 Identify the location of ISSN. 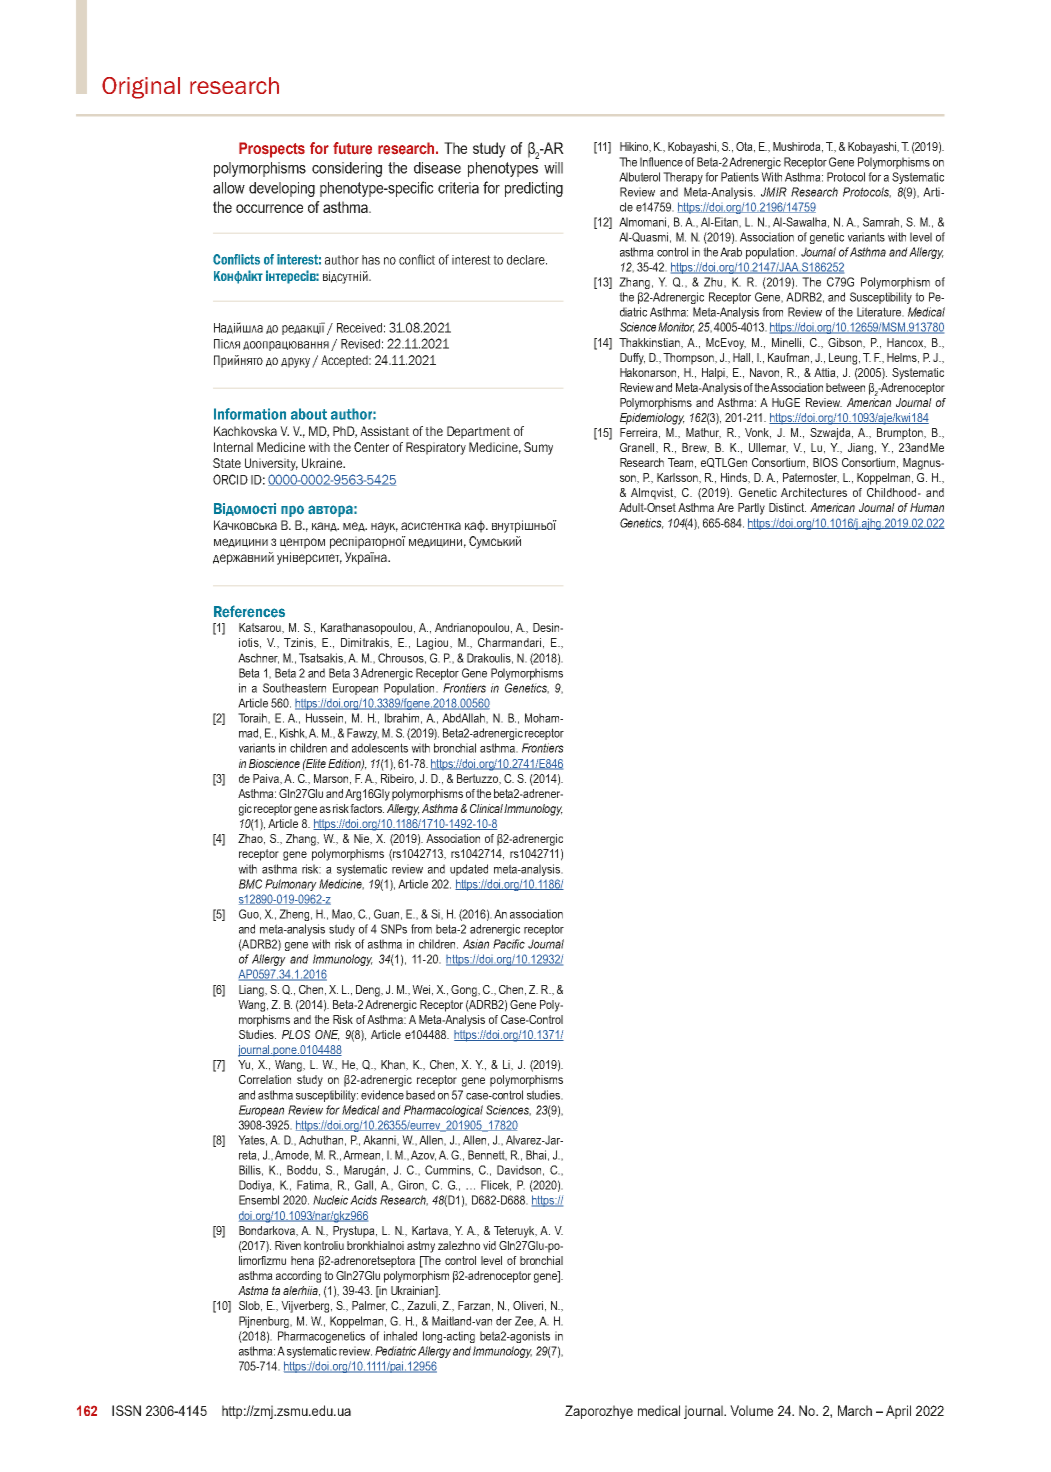
(126, 1410).
